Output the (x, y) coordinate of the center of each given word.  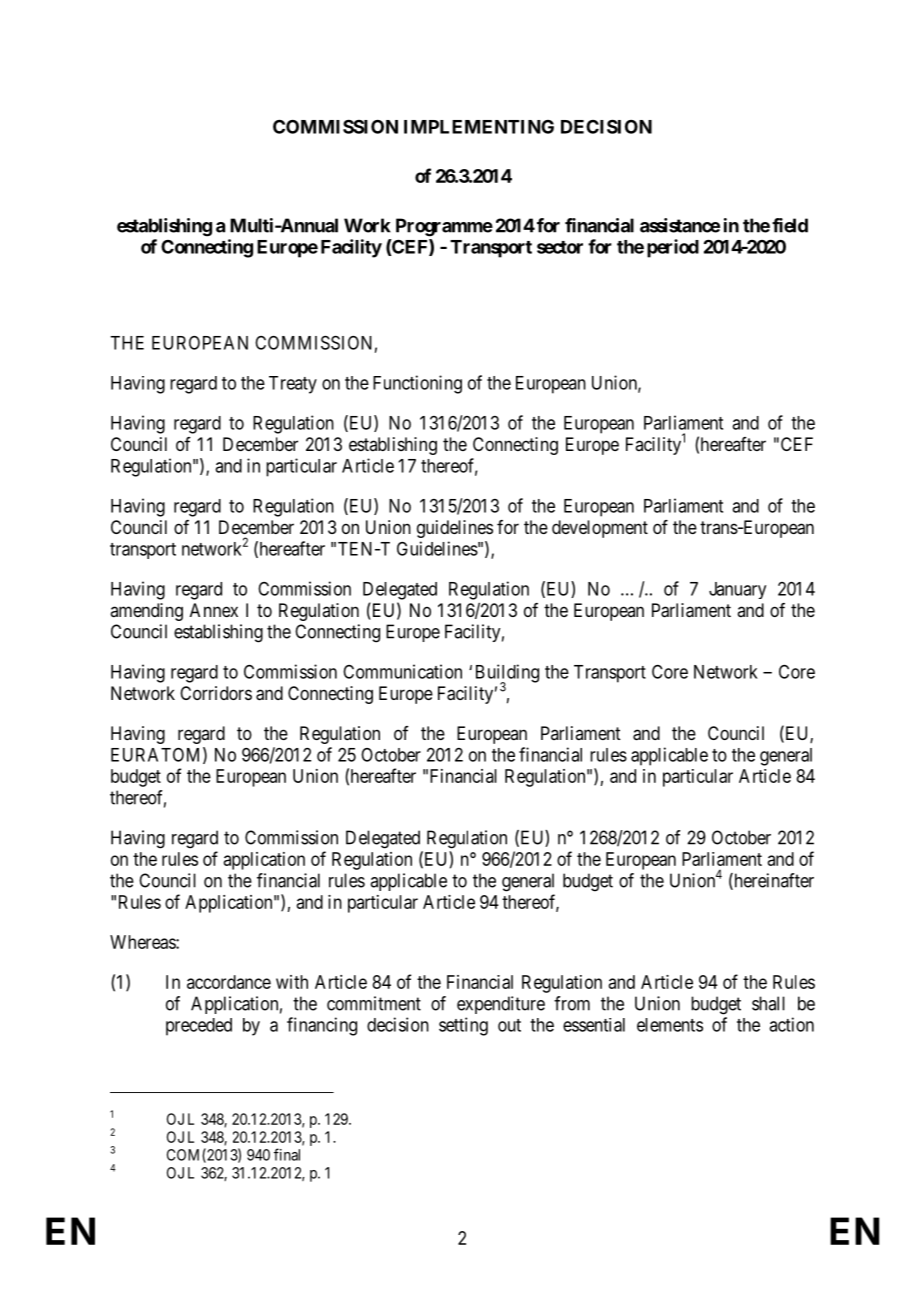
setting (463, 1026)
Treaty (293, 385)
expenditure (501, 1005)
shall (768, 1003)
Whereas (143, 942)
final (287, 1154)
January (737, 590)
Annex (214, 610)
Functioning (417, 384)
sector (560, 247)
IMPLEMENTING (479, 127)
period (673, 248)
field (790, 225)
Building (507, 674)
